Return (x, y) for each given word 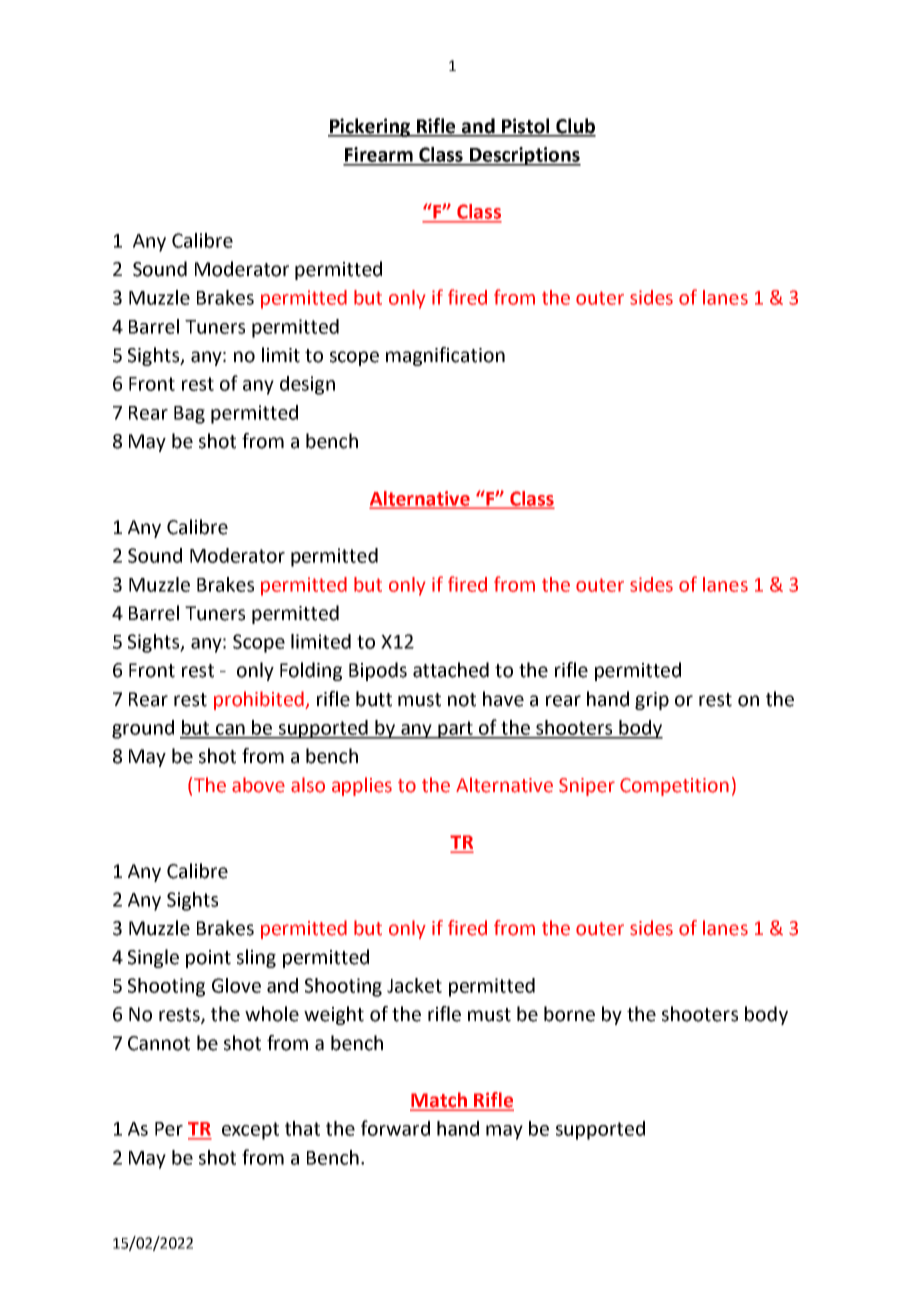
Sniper (587, 787)
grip (652, 701)
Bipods (378, 671)
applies (362, 786)
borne (569, 1014)
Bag (189, 415)
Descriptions (524, 156)
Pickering (370, 127)
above (258, 785)
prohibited (260, 700)
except (250, 1131)
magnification (445, 356)
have (503, 699)
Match (439, 1101)
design (307, 385)
